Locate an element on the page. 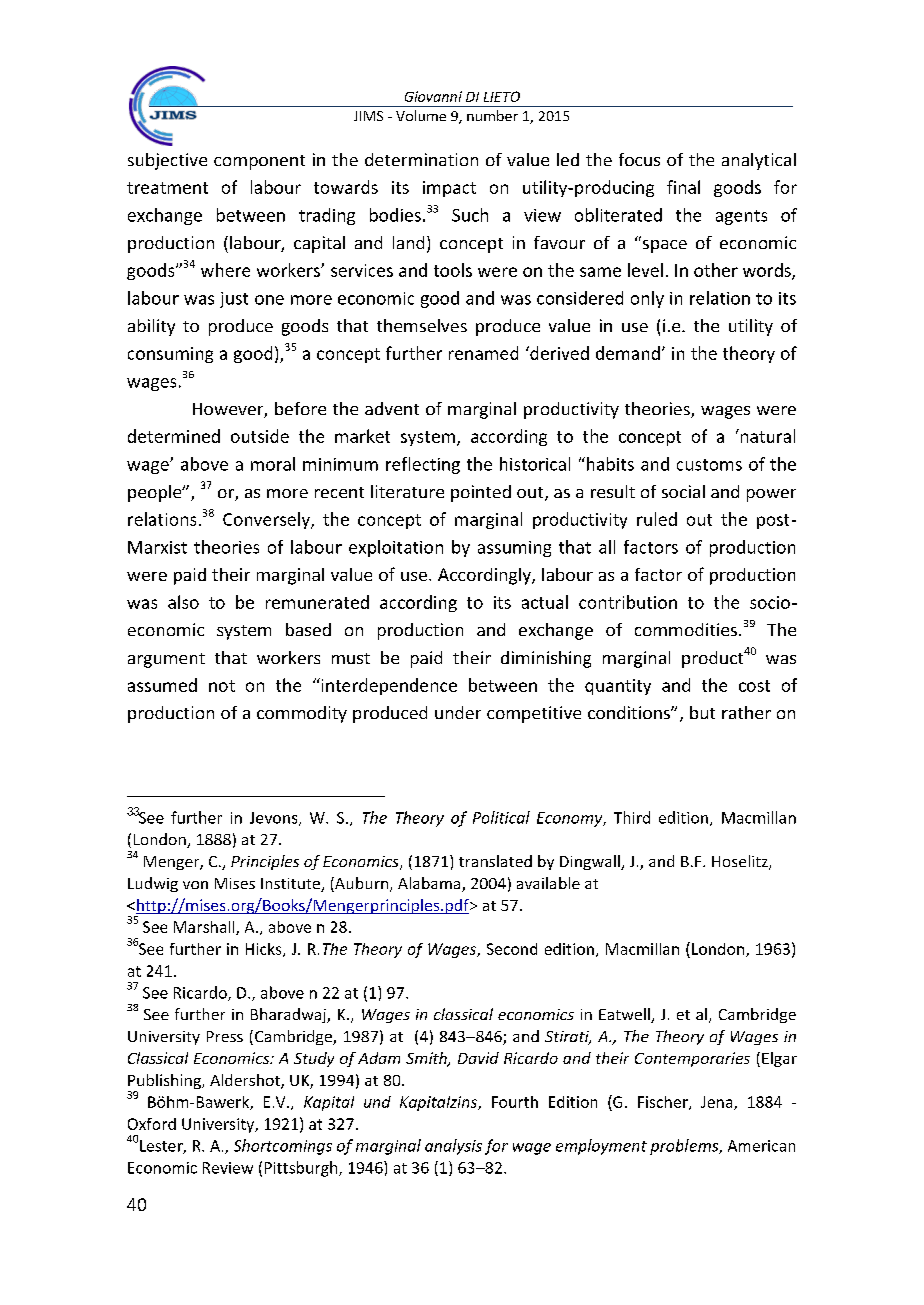  diminishing is located at coordinates (546, 659).
